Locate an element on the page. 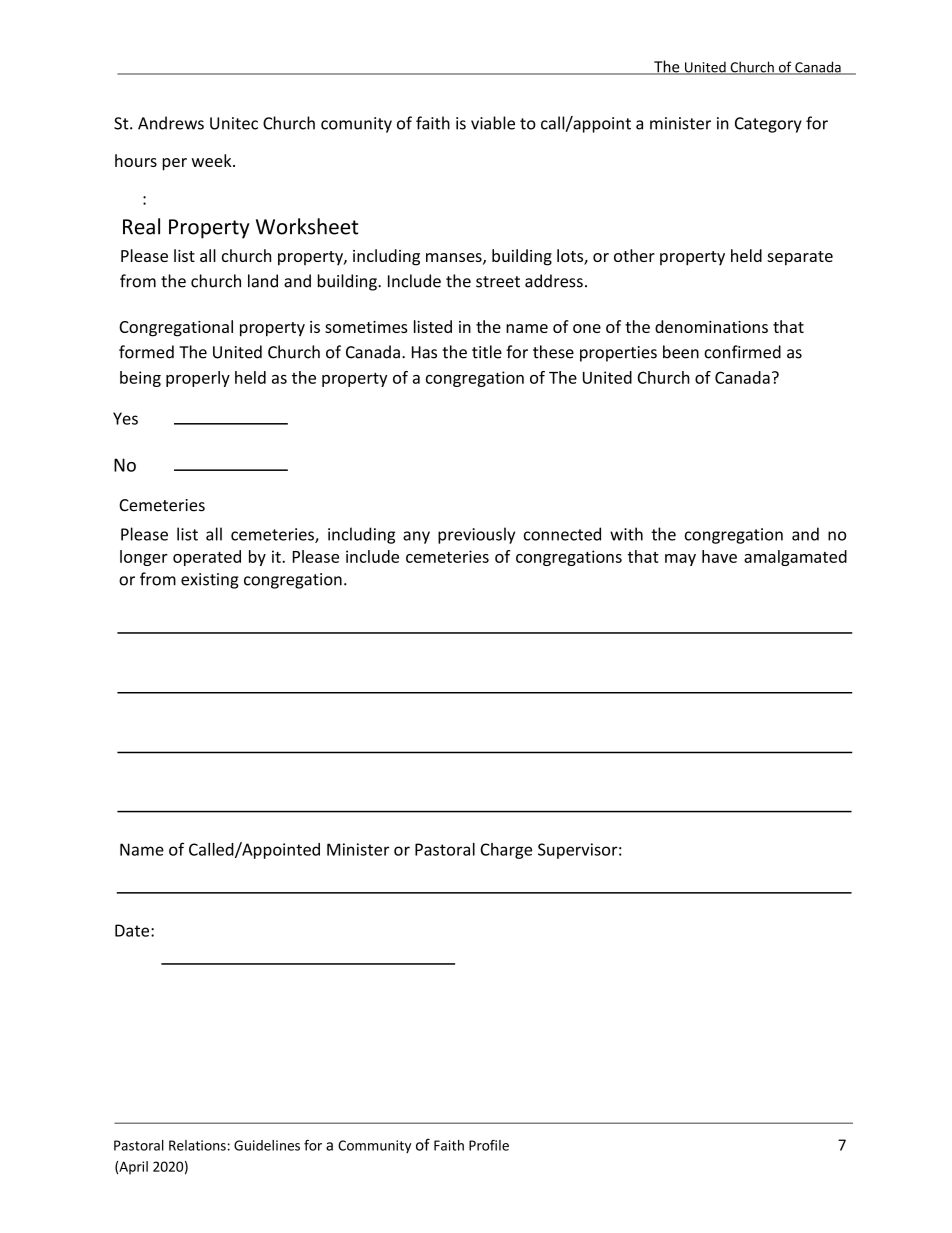 The height and width of the page is (1233, 952). viable is located at coordinates (493, 123).
